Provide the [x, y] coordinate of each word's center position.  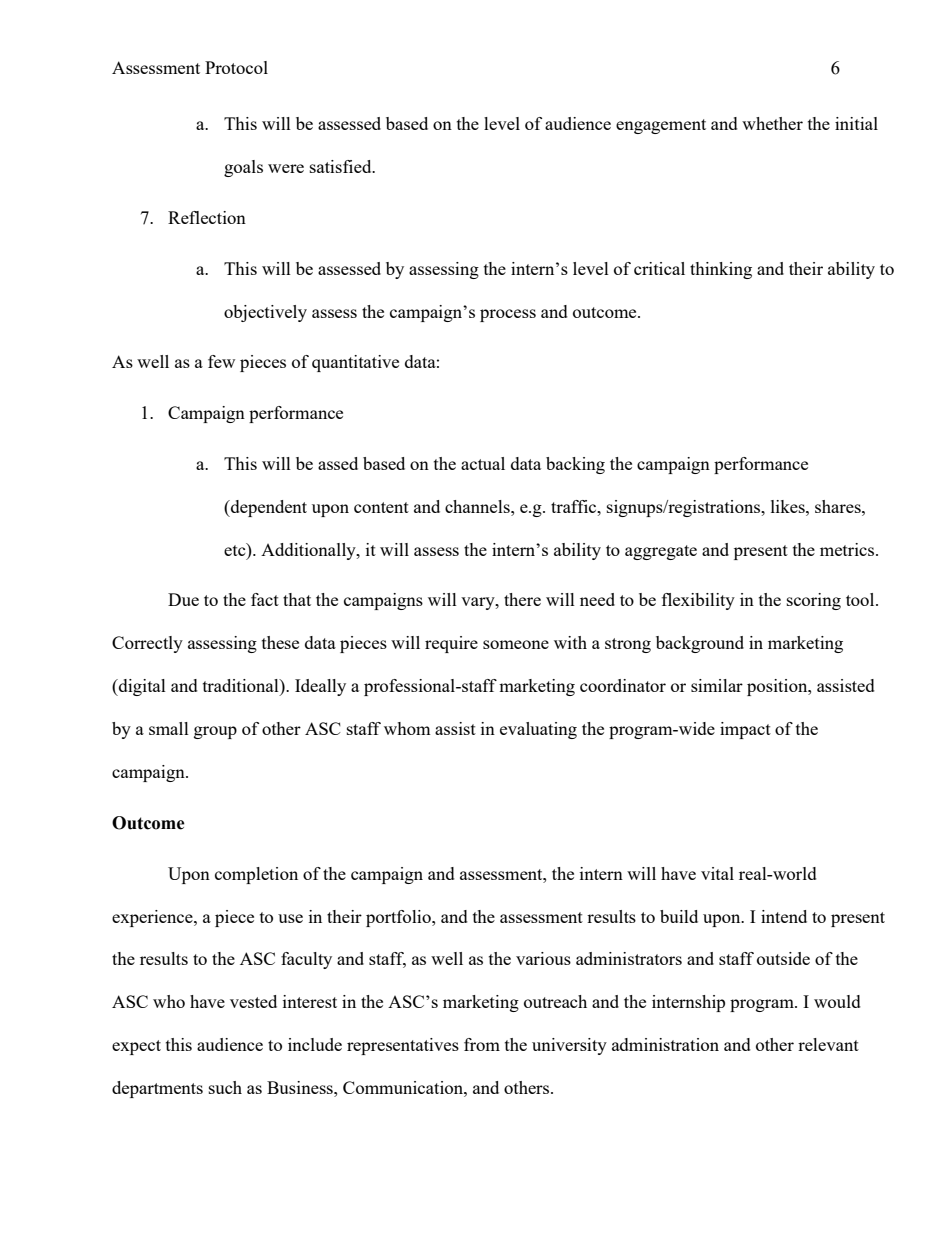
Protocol [236, 67]
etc [236, 549]
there [522, 599]
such [225, 1087]
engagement [661, 126]
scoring [814, 601]
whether [772, 123]
